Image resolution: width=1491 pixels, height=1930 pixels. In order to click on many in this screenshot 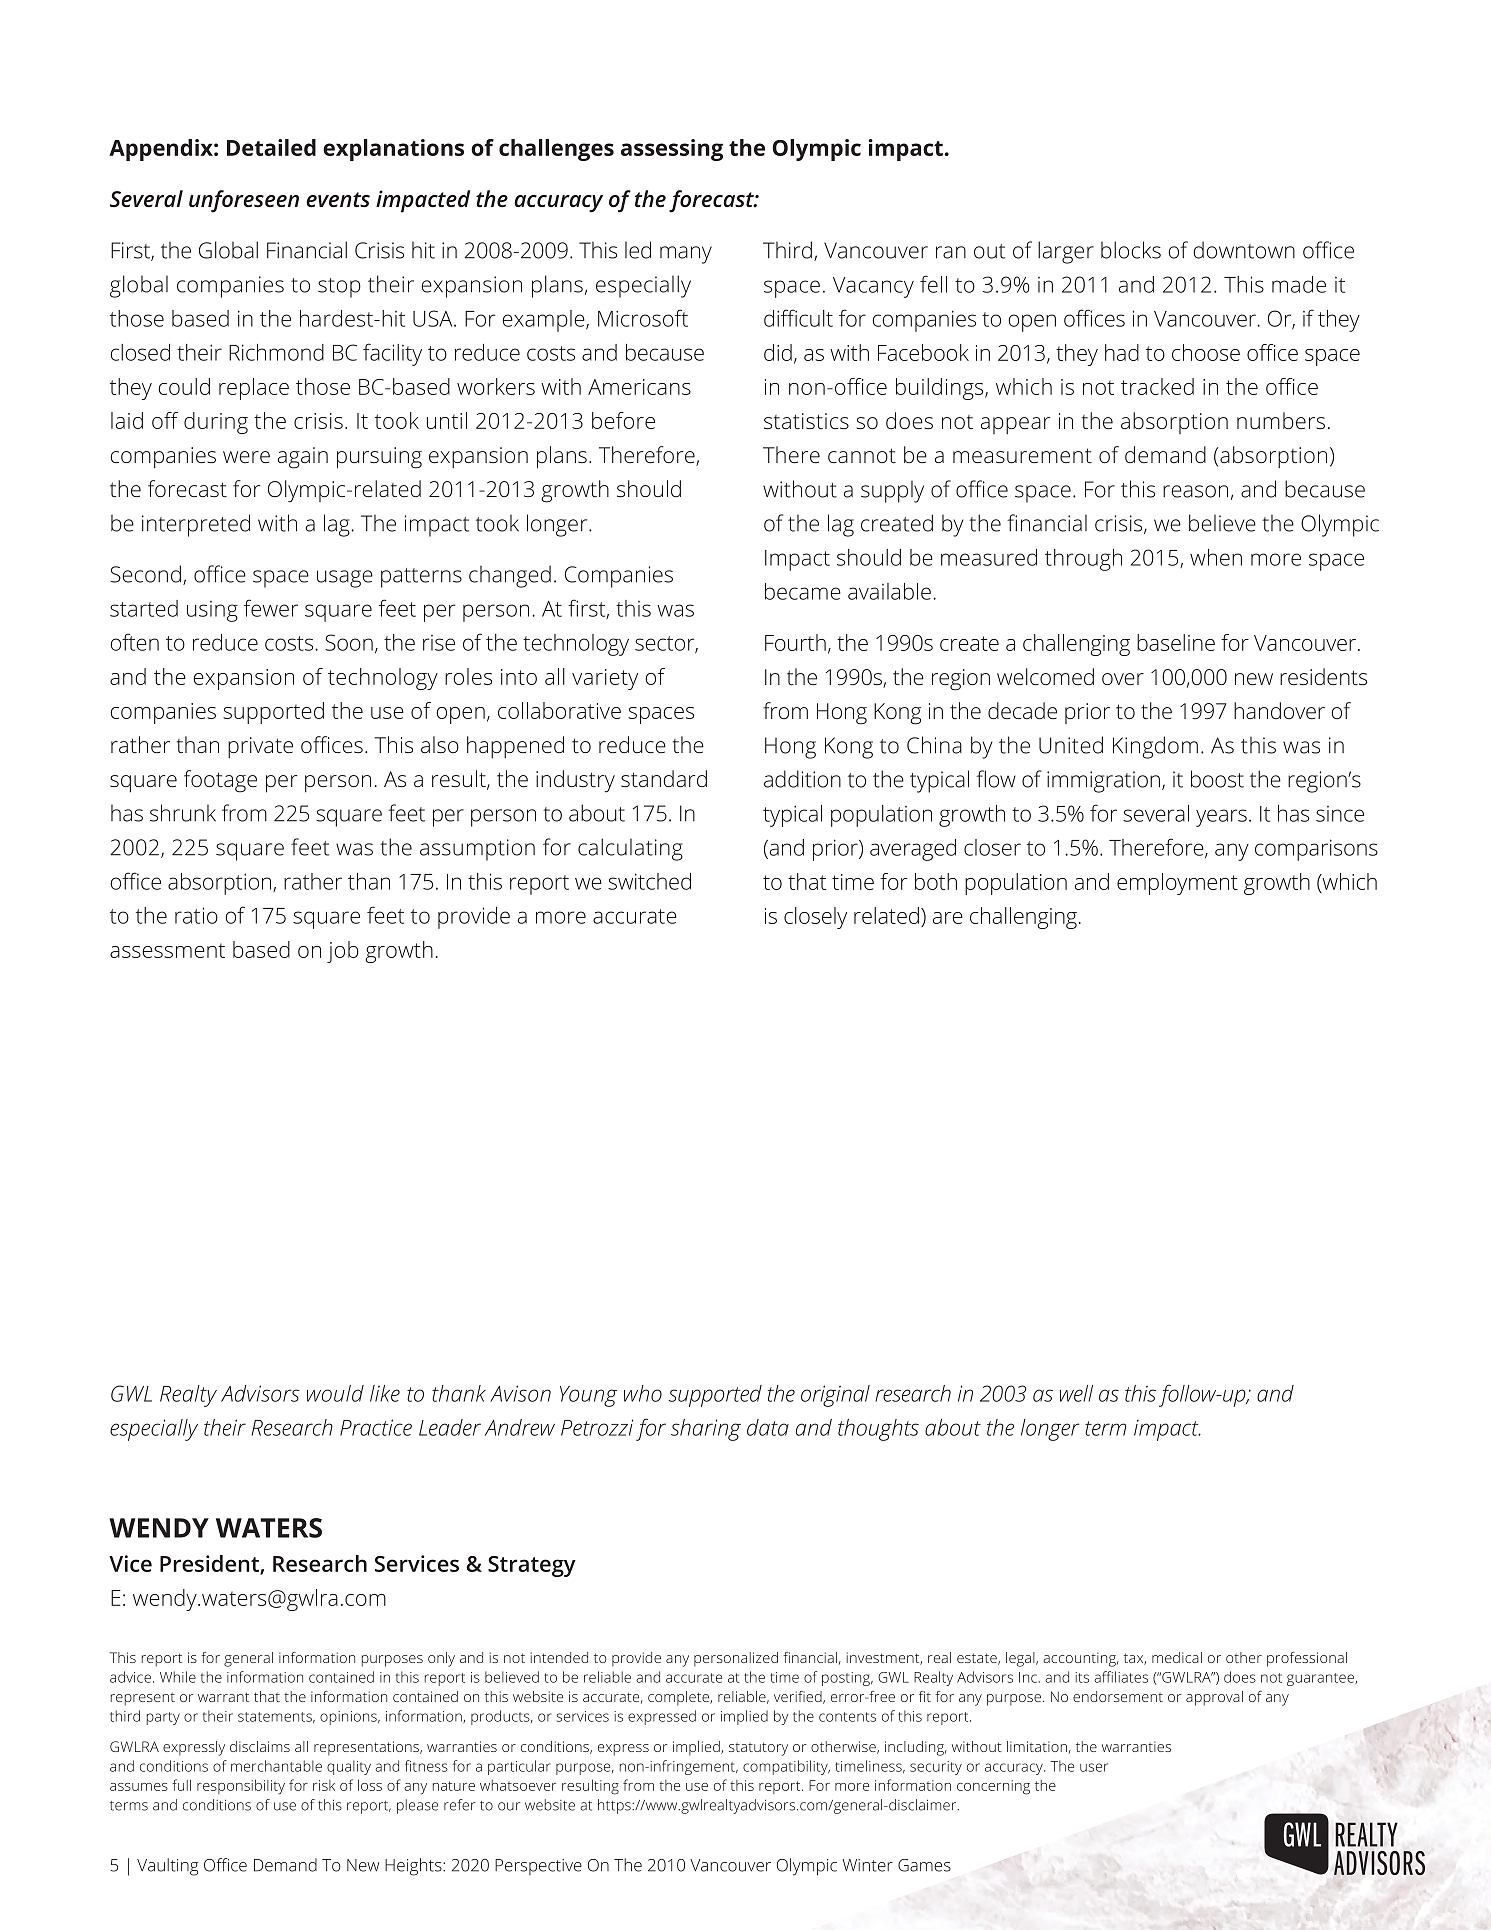, I will do `click(686, 255)`.
